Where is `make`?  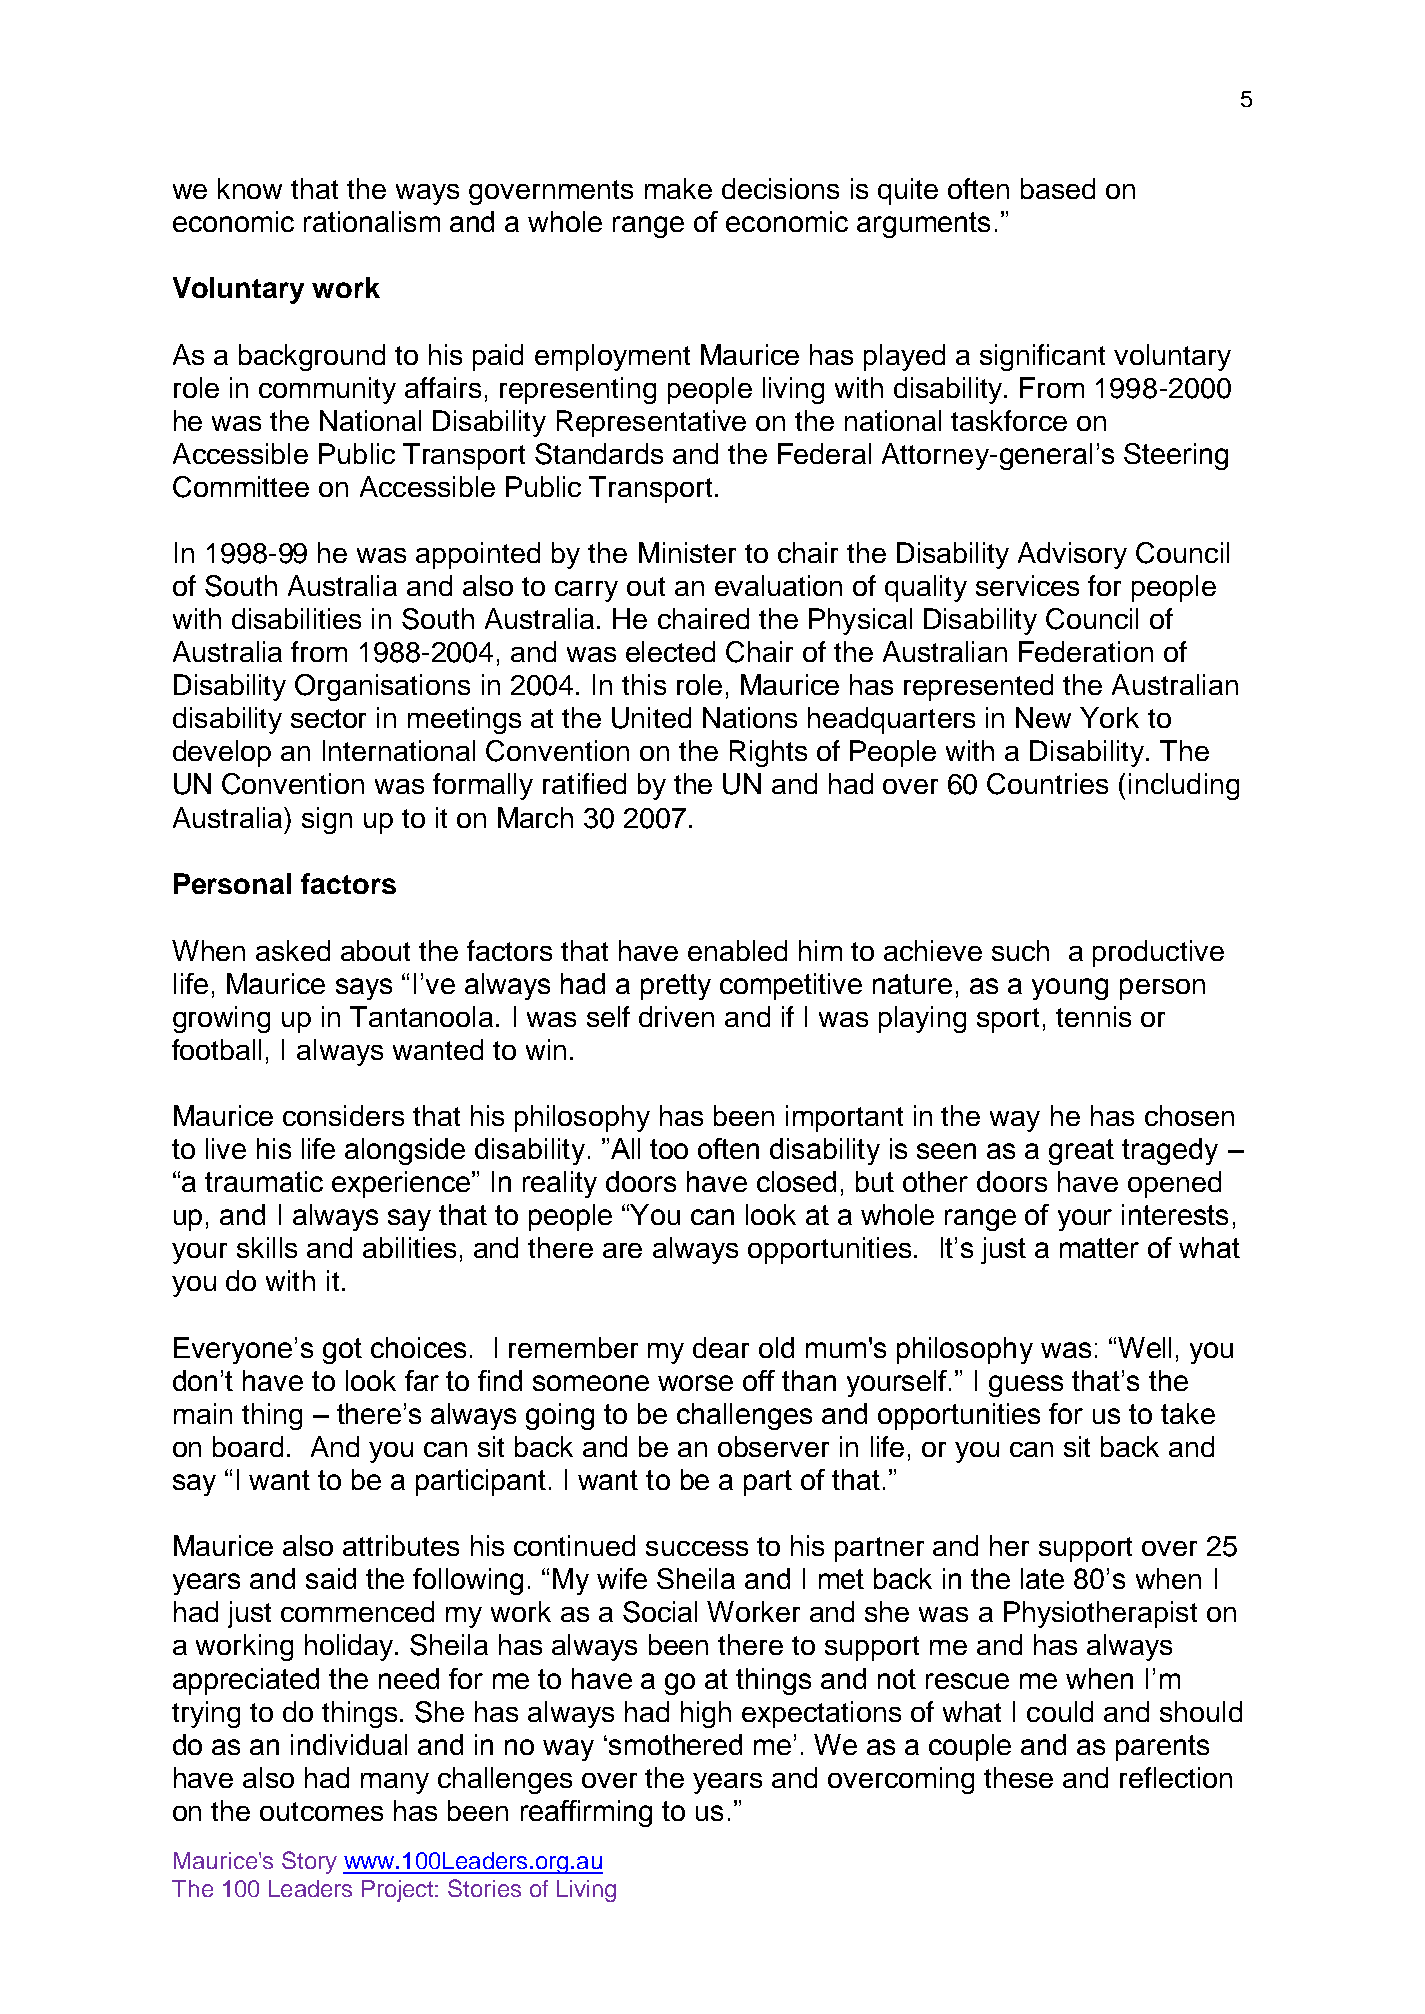 make is located at coordinates (678, 188).
